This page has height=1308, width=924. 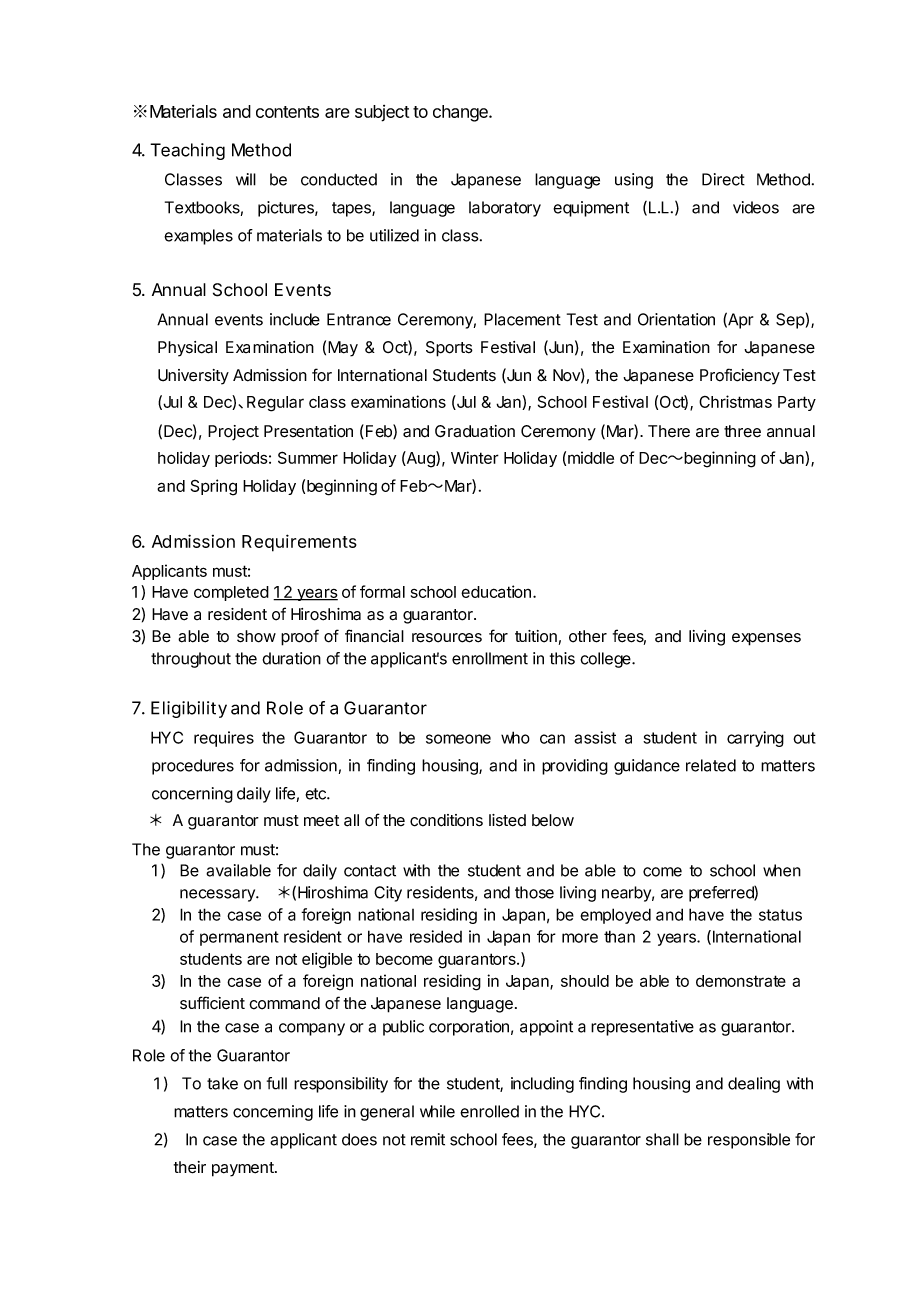 I want to click on Project, so click(x=233, y=433).
